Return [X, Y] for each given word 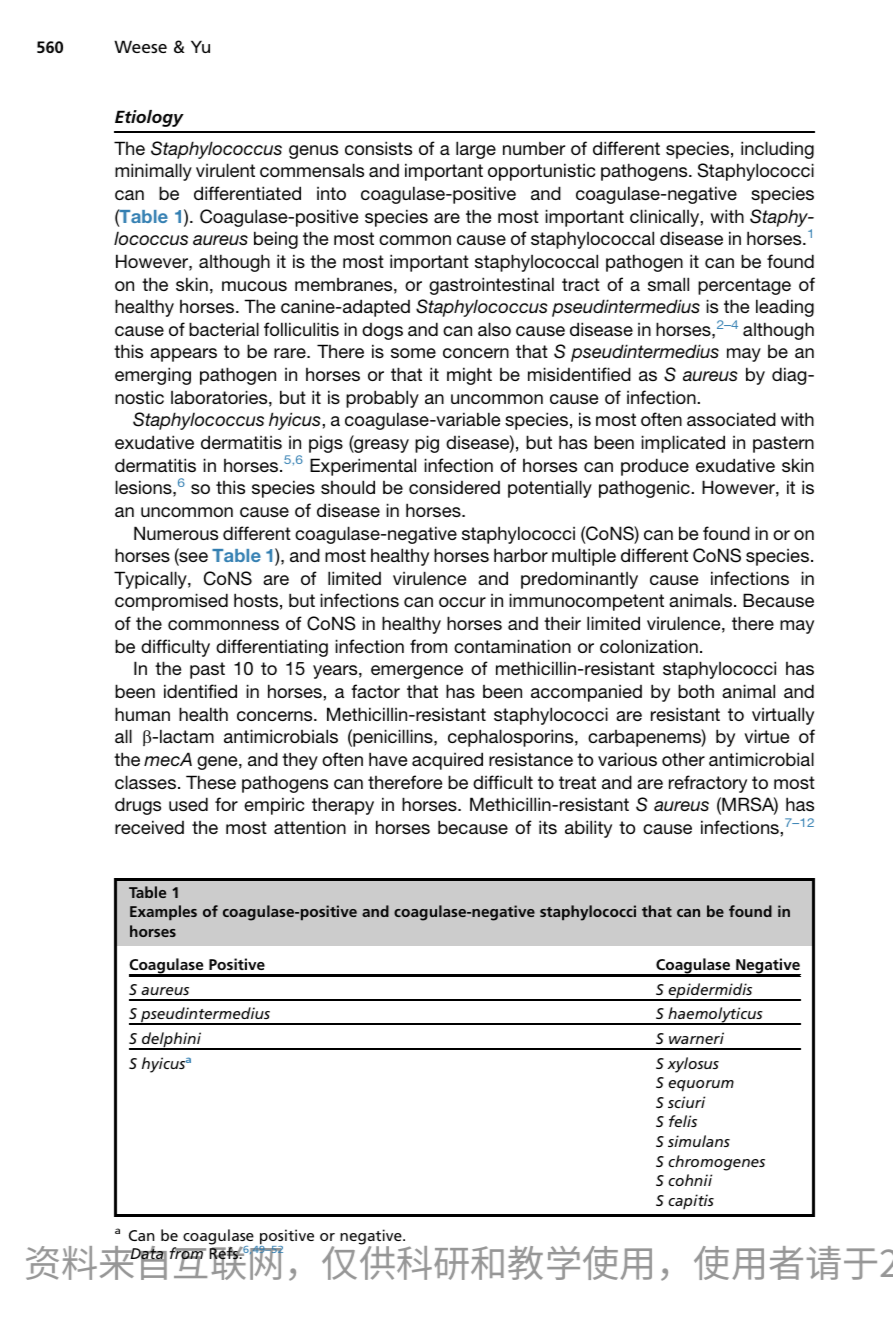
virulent [225, 170]
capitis [691, 1201]
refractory [708, 784]
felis [683, 1121]
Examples [163, 912]
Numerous [176, 533]
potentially [550, 489]
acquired [447, 761]
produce [655, 467]
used [188, 804]
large [476, 150]
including [777, 150]
